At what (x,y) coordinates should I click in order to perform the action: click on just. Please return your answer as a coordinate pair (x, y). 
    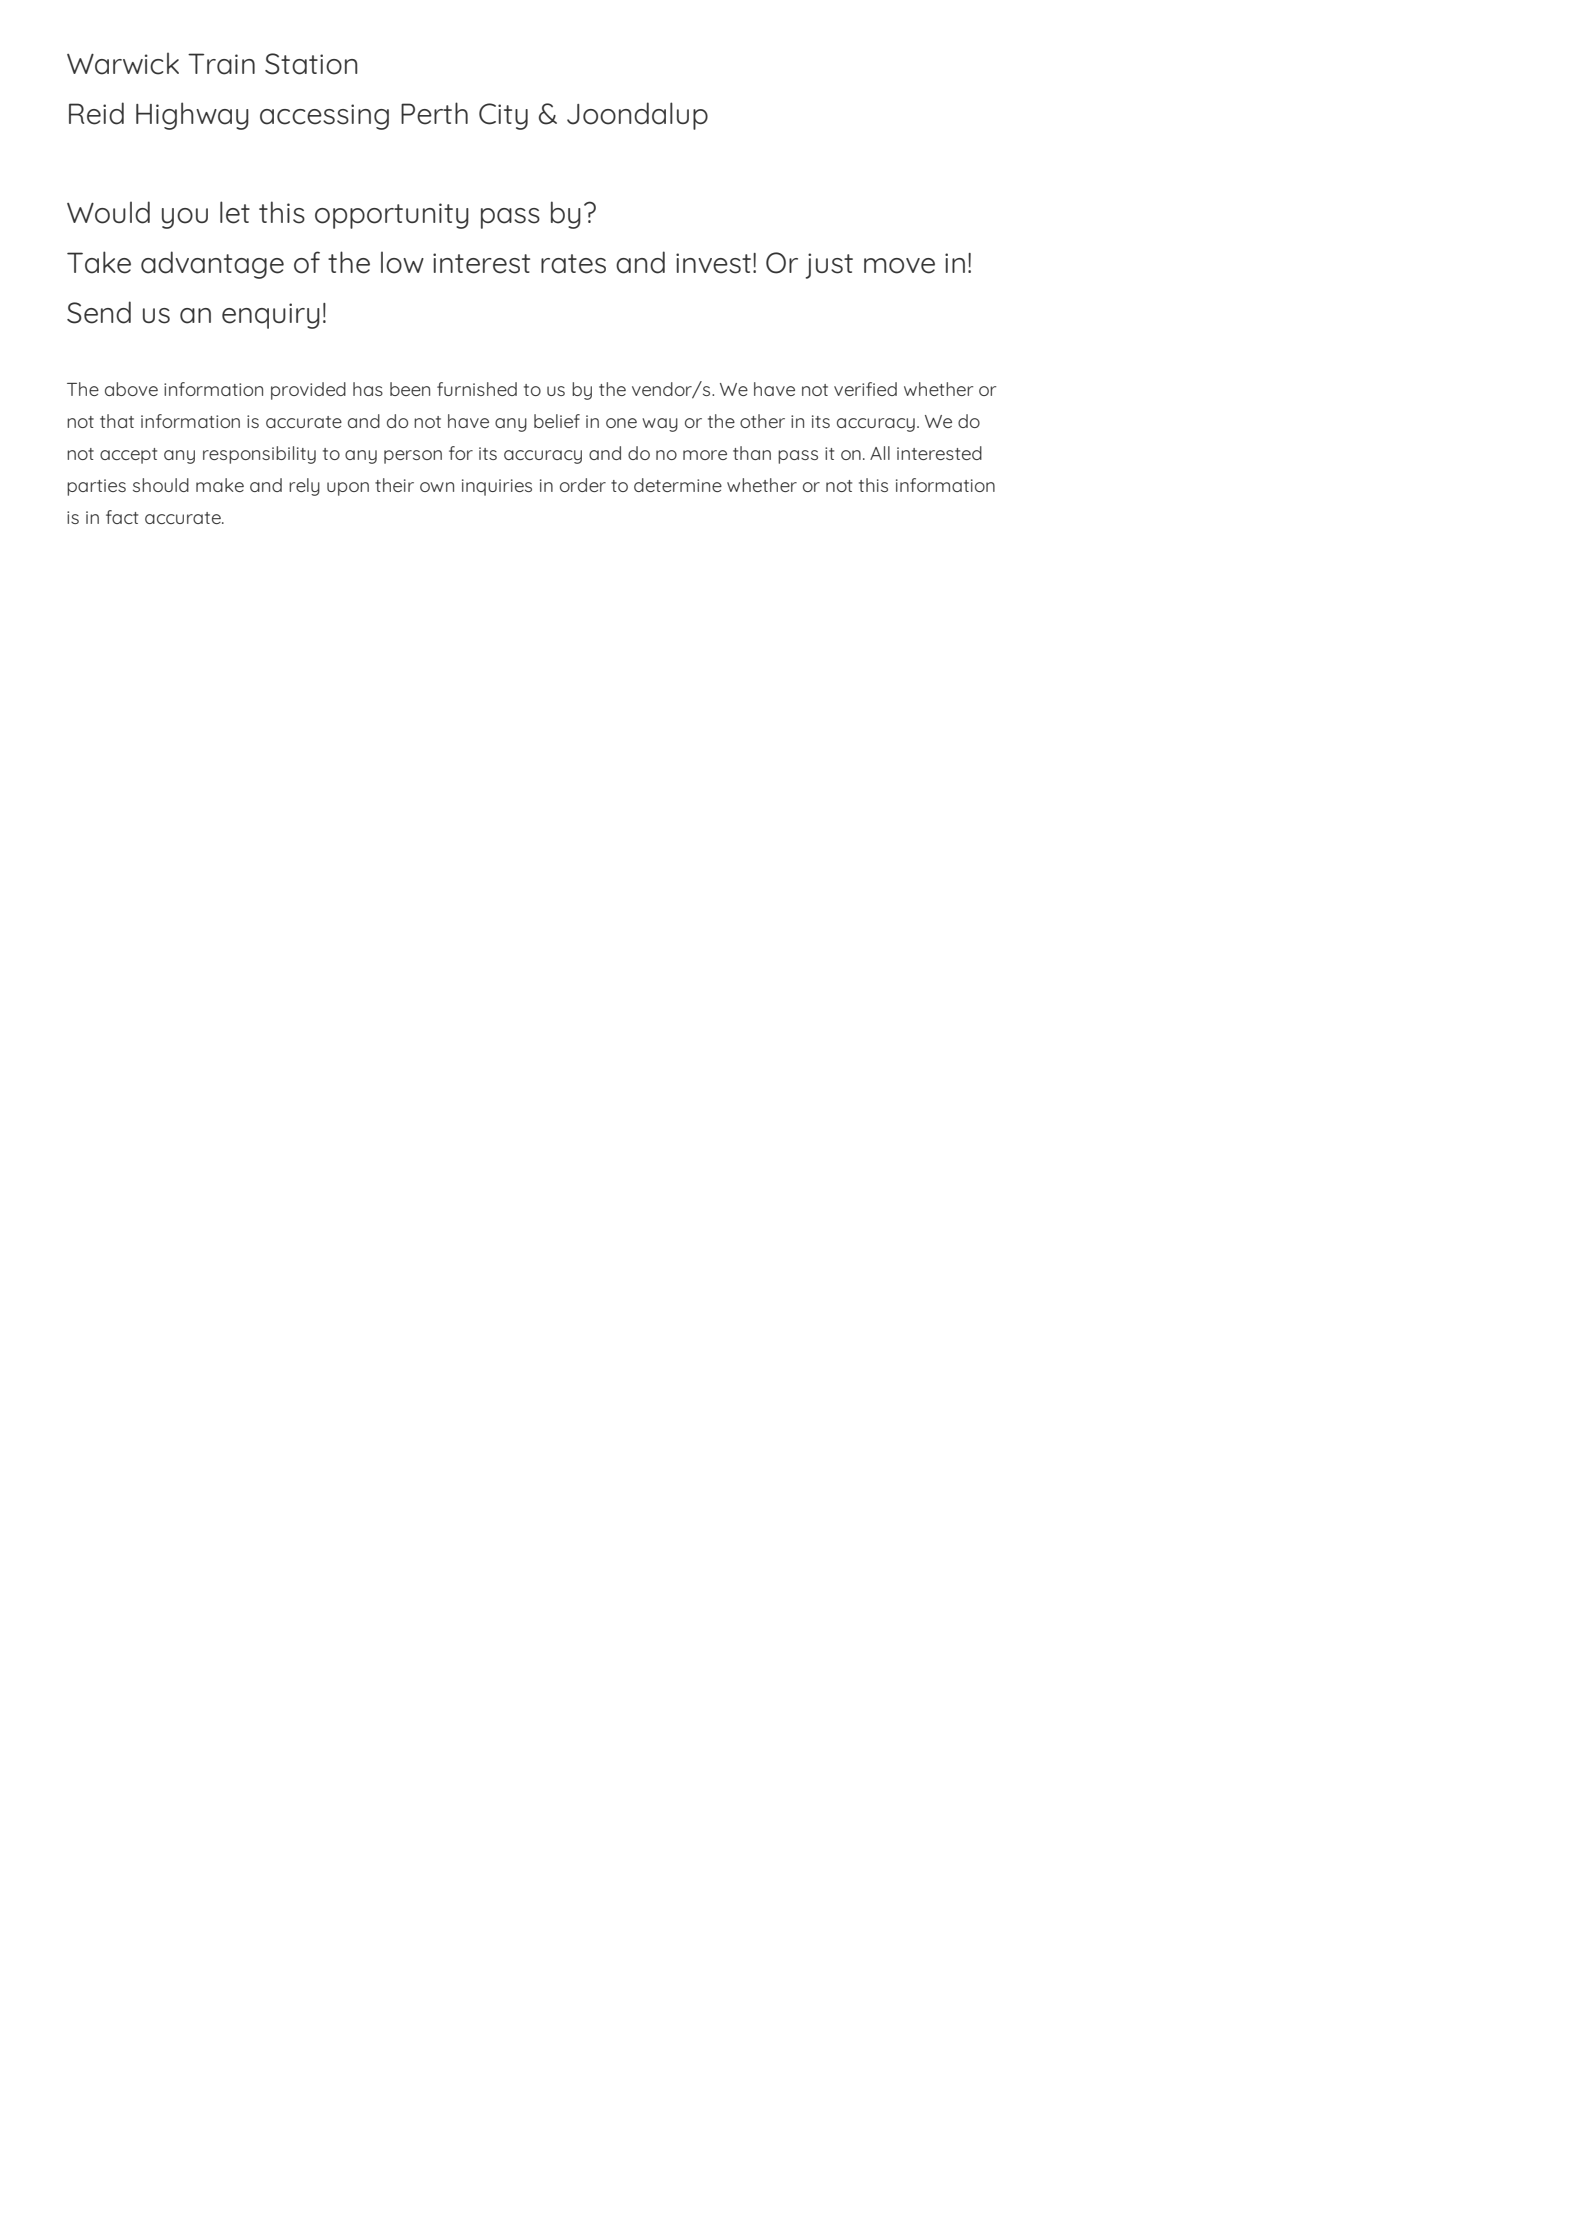
    Looking at the image, I should click on (829, 266).
